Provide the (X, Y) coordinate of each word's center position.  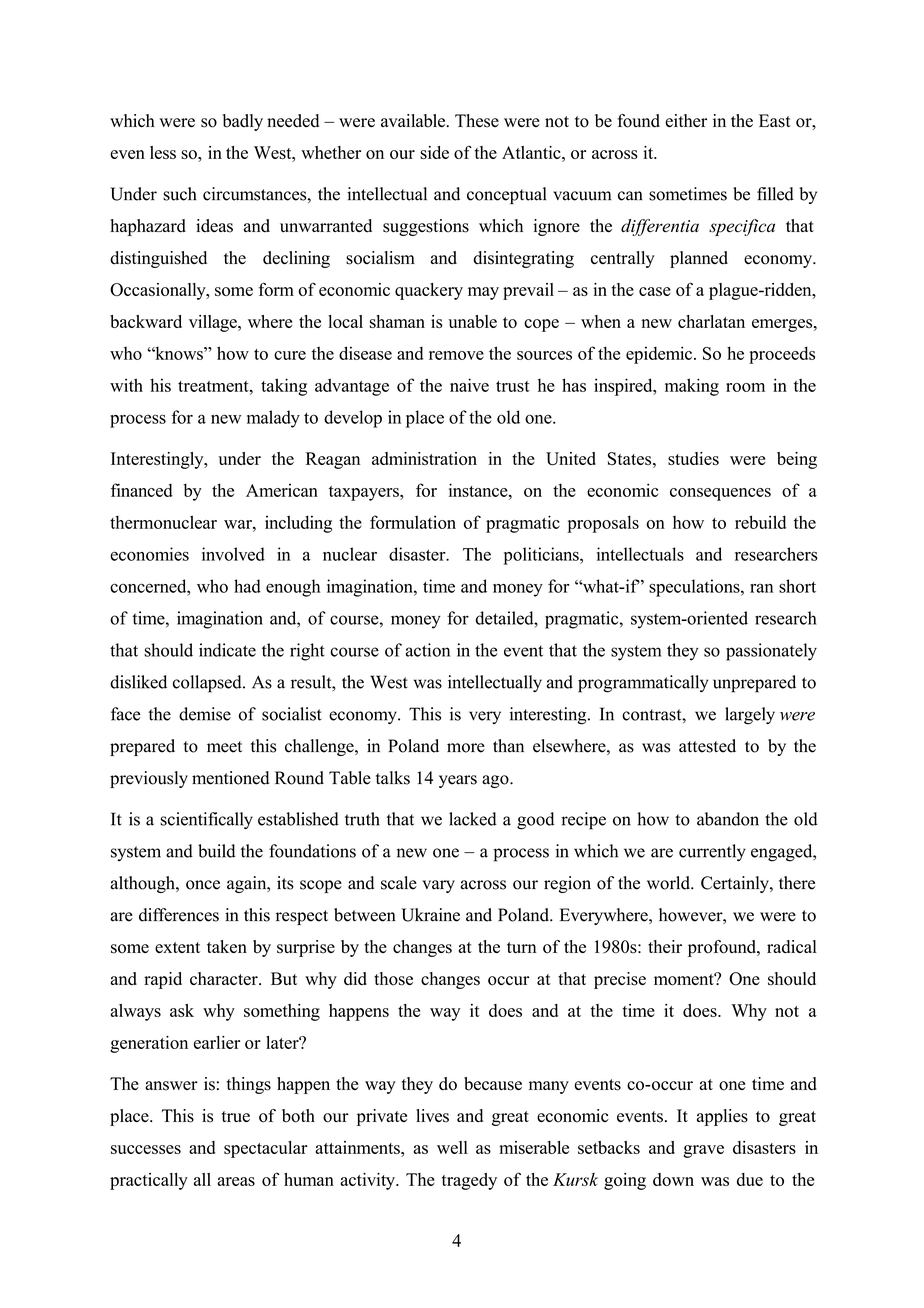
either (686, 120)
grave (703, 1151)
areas (236, 1181)
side (434, 152)
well (452, 1147)
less (163, 152)
